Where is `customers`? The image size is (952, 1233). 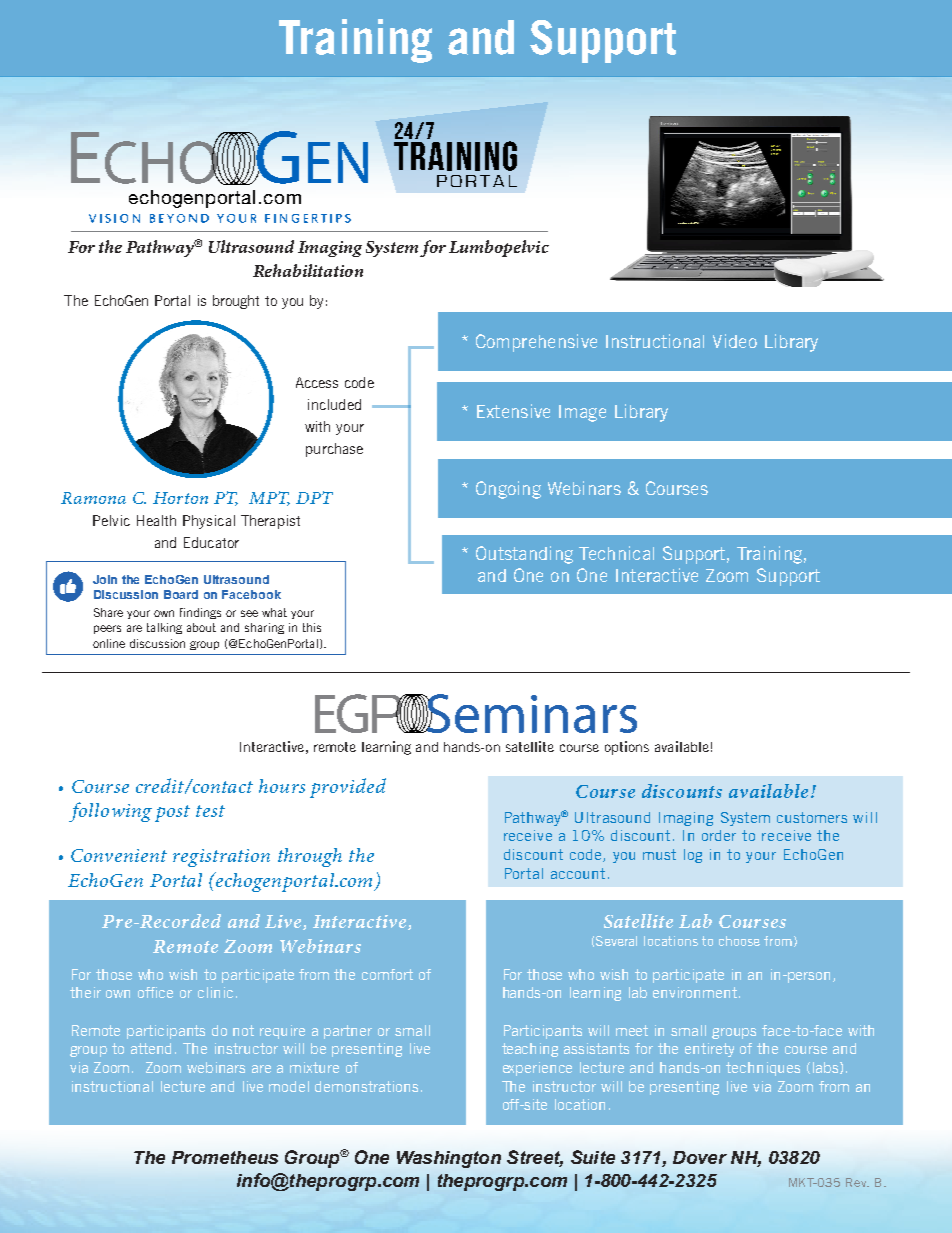 customers is located at coordinates (812, 817).
